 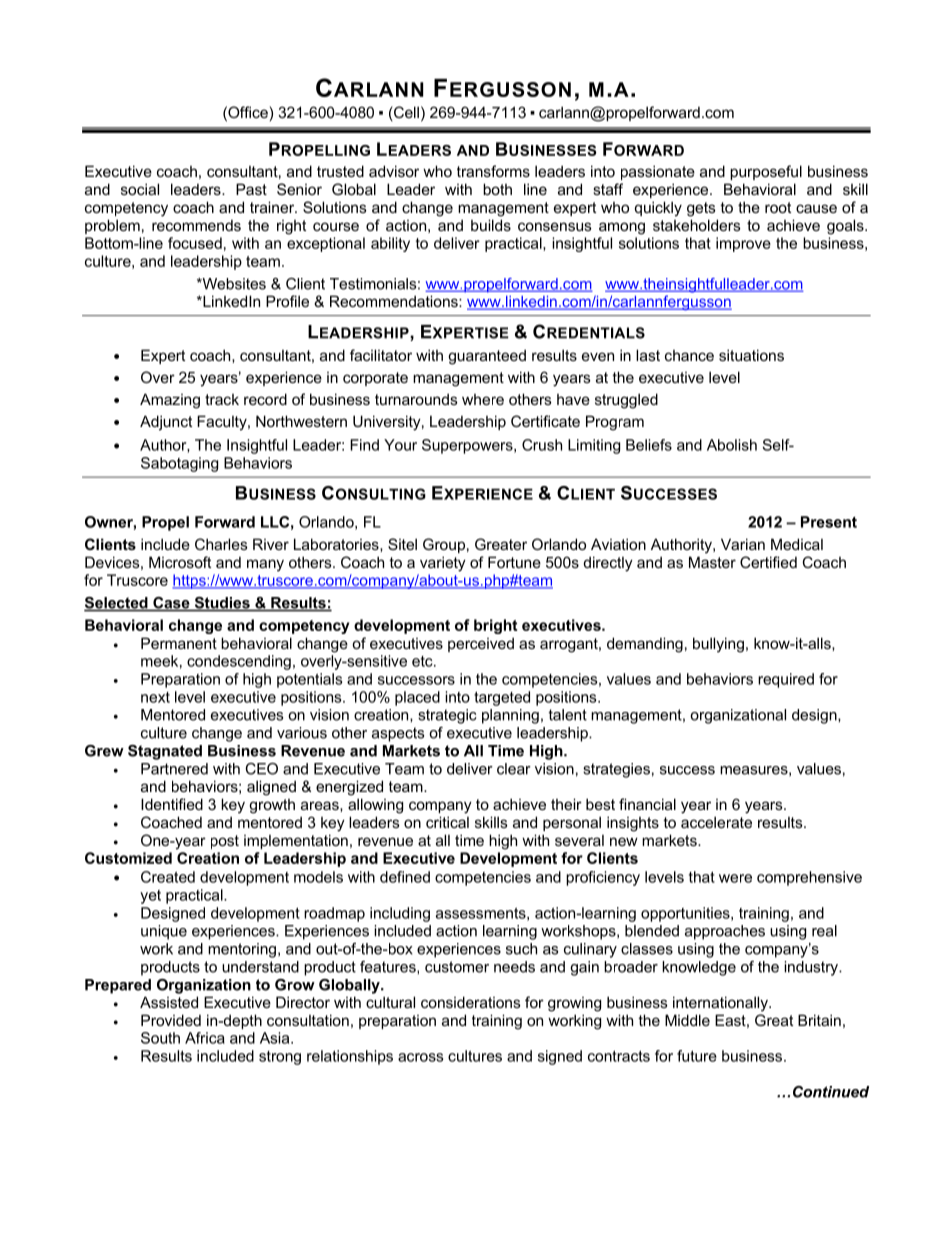 What do you see at coordinates (755, 771) in the document?
I see `measures` at bounding box center [755, 771].
